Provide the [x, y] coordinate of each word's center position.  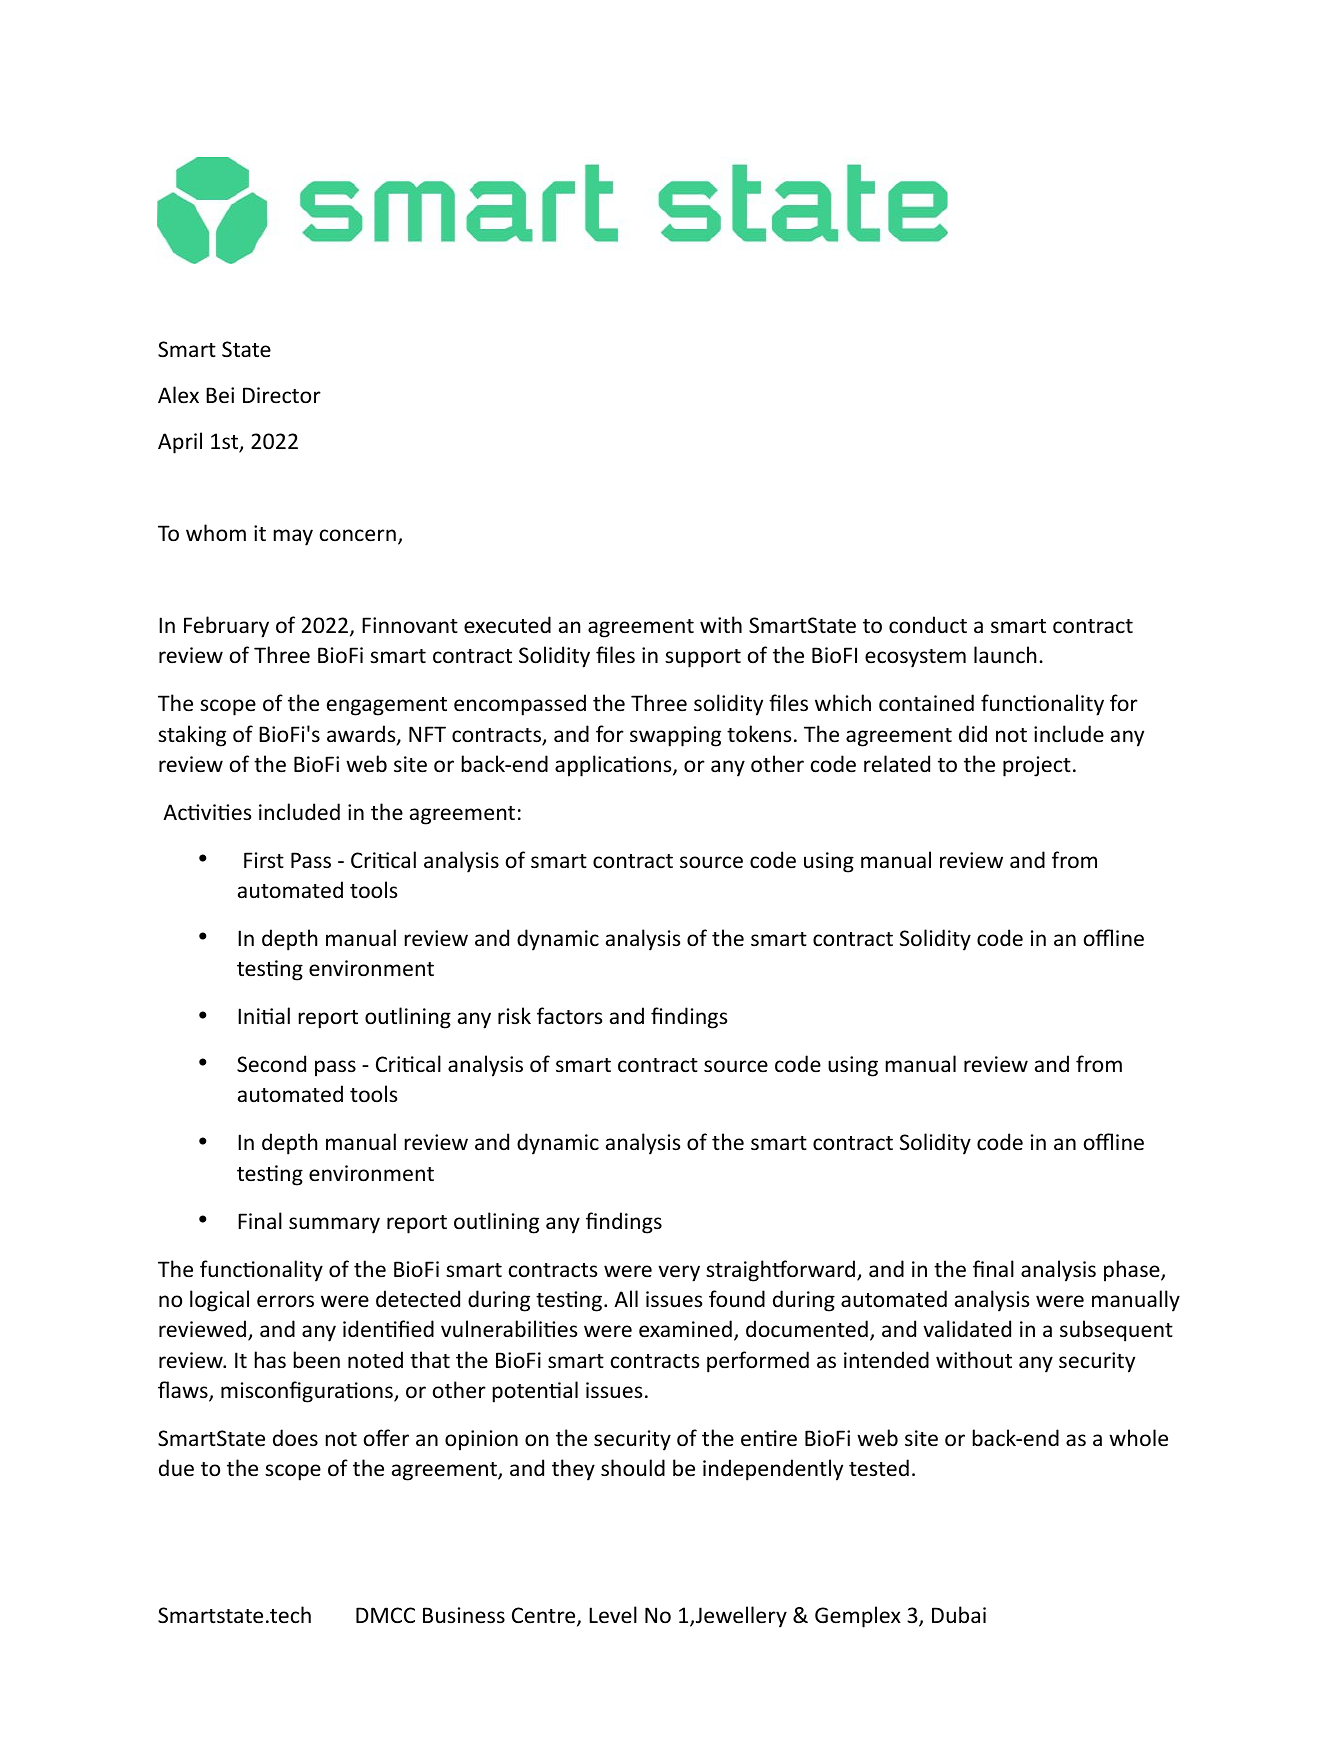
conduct [928, 625]
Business [464, 1615]
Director [282, 395]
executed [507, 625]
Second [271, 1064]
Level [613, 1615]
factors [569, 1016]
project [1037, 766]
